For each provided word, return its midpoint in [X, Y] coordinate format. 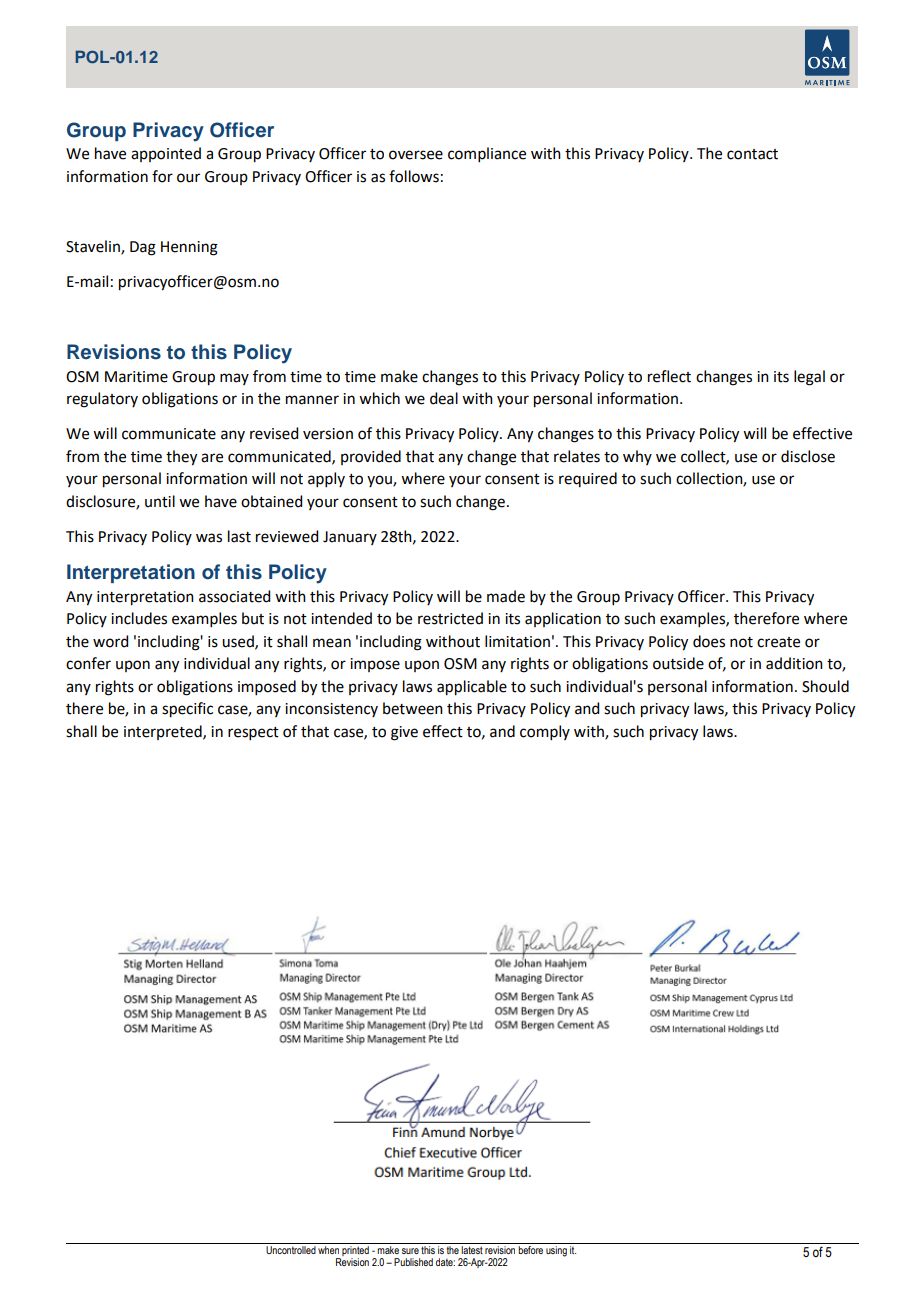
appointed [166, 154]
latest [472, 1250]
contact [752, 154]
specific [187, 710]
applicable [472, 688]
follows [414, 176]
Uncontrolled [291, 1250]
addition [794, 663]
